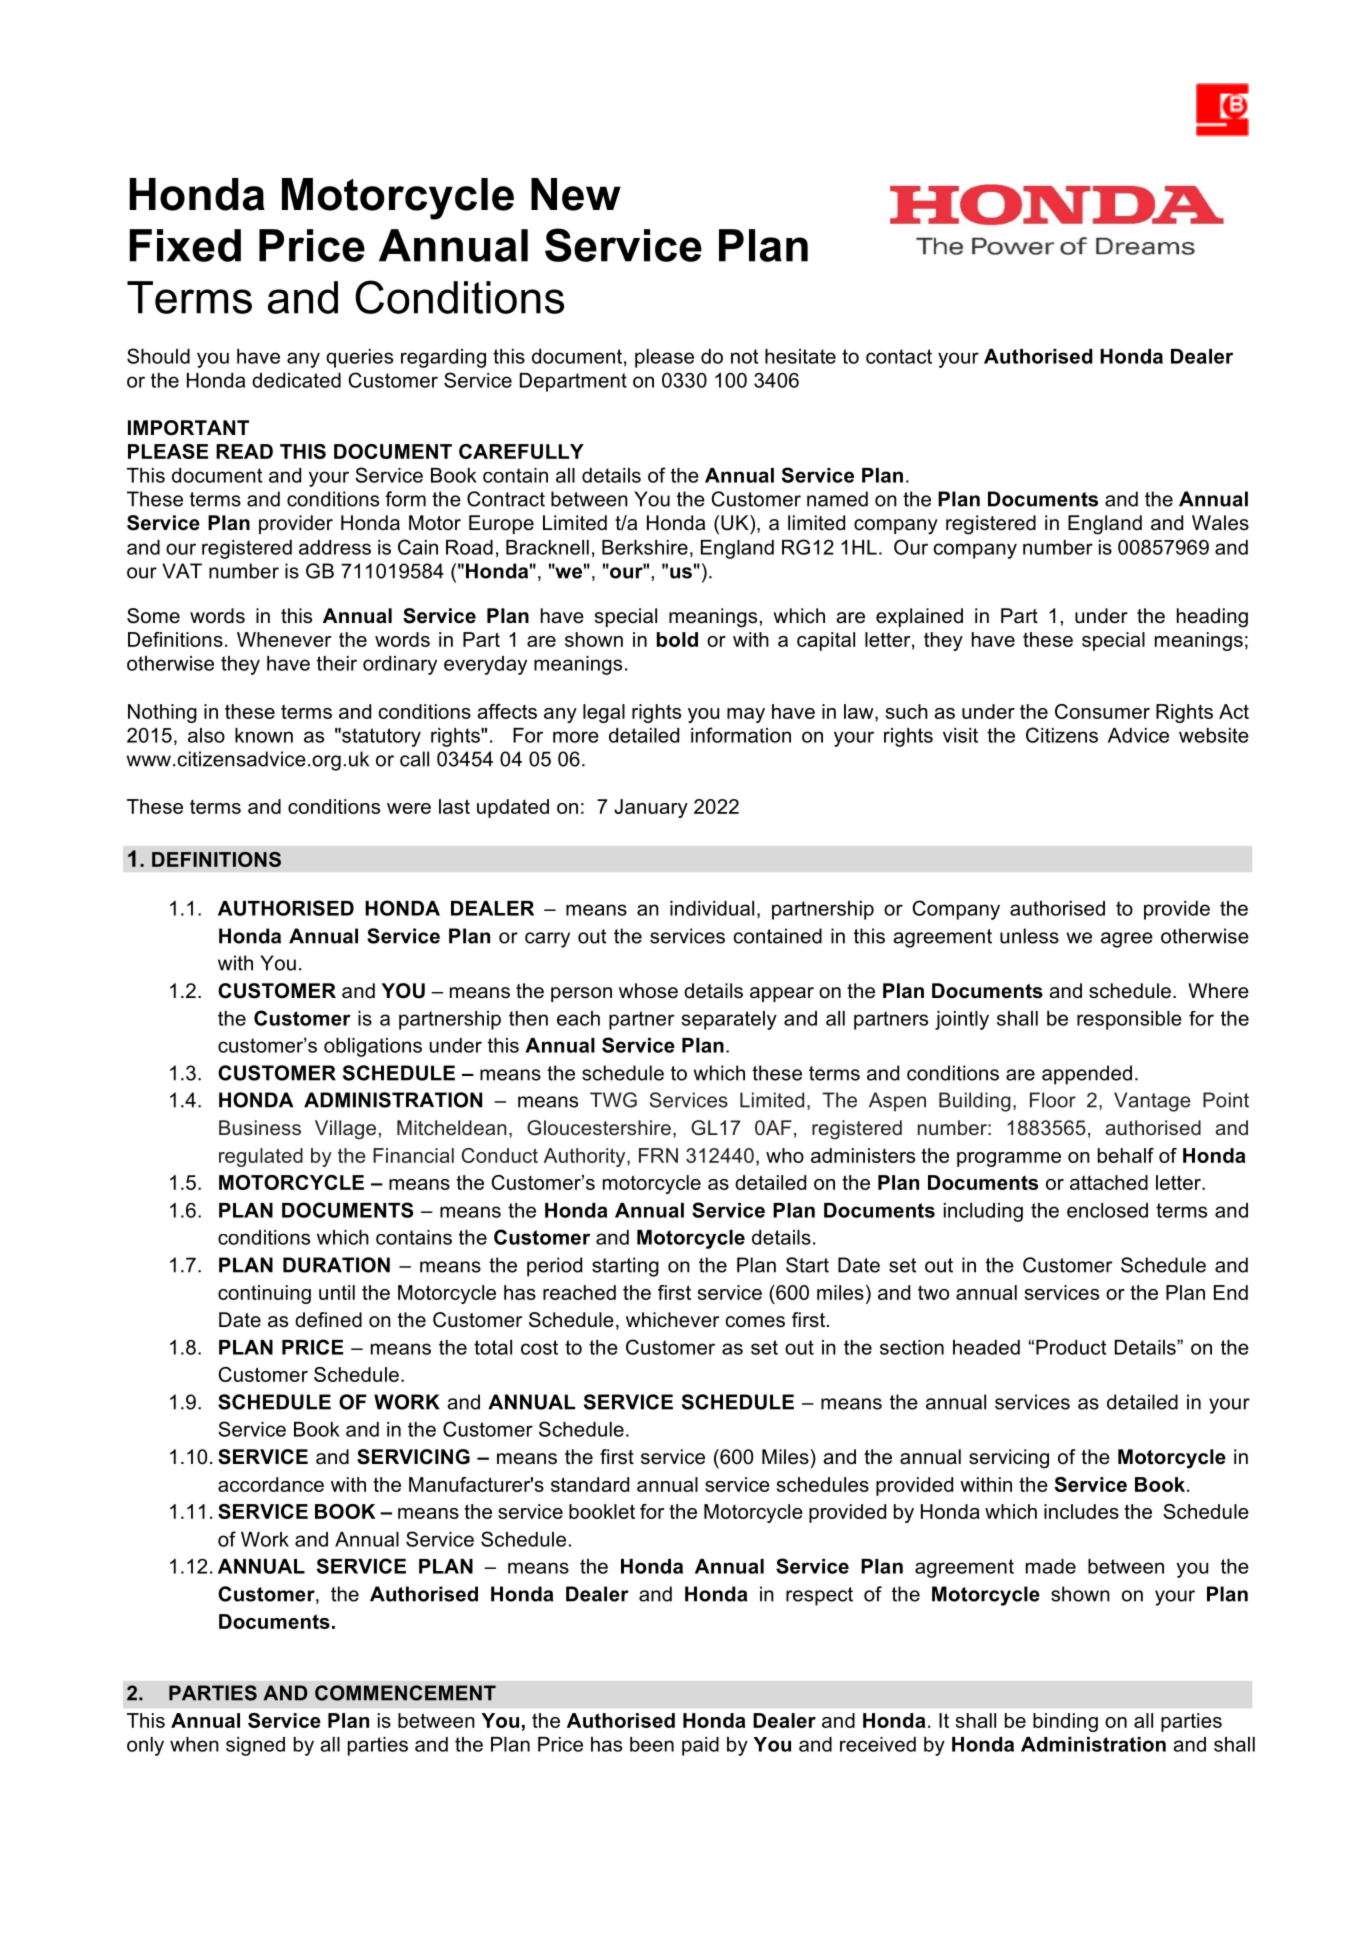 This document has height=1940, width=1371. Describe the element at coordinates (373, 1047) in the document. I see `obligations` at that location.
